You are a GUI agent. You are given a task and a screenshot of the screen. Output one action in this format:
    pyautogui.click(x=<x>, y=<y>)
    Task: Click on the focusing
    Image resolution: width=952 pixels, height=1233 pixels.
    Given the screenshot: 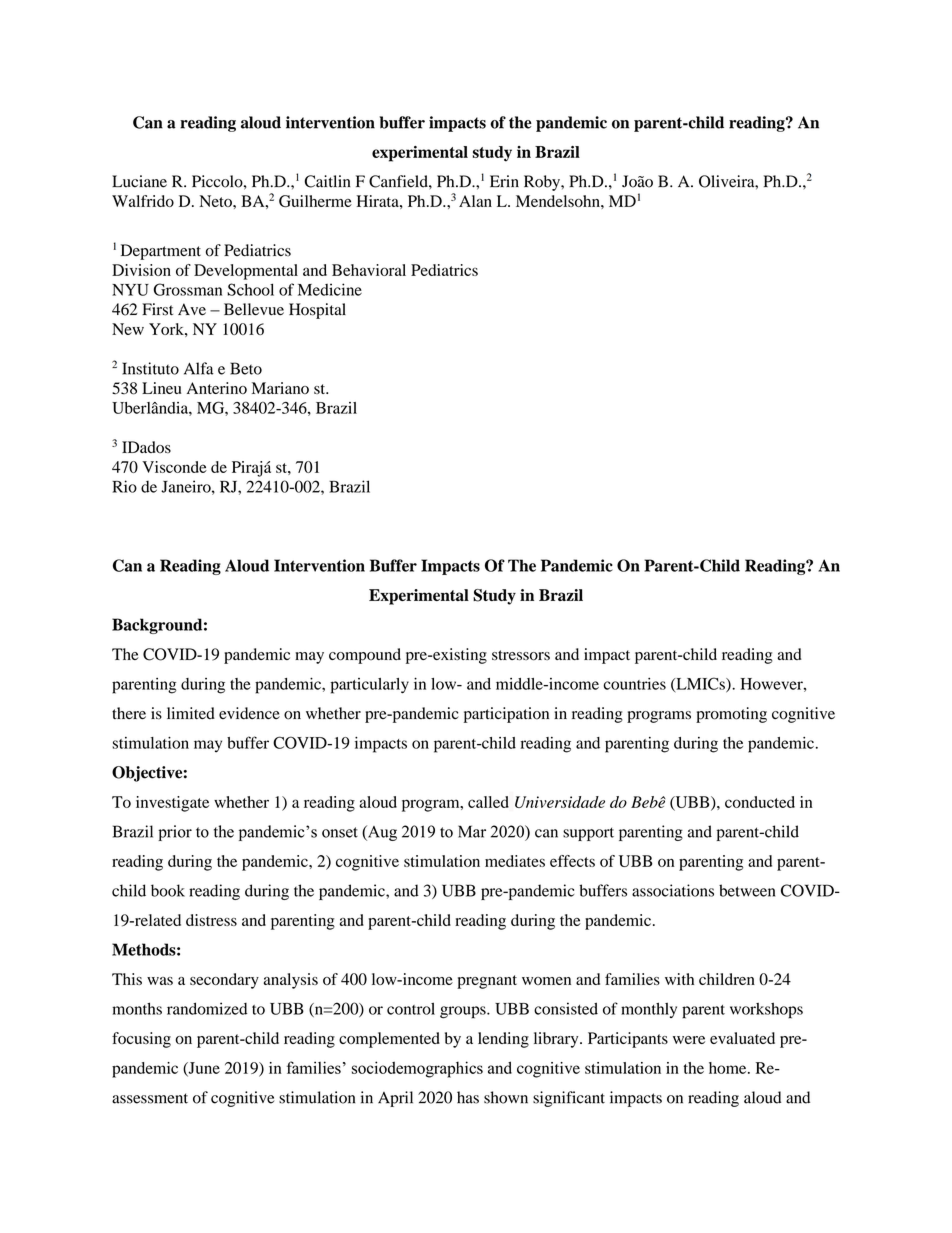 What is the action you would take?
    pyautogui.click(x=141, y=1040)
